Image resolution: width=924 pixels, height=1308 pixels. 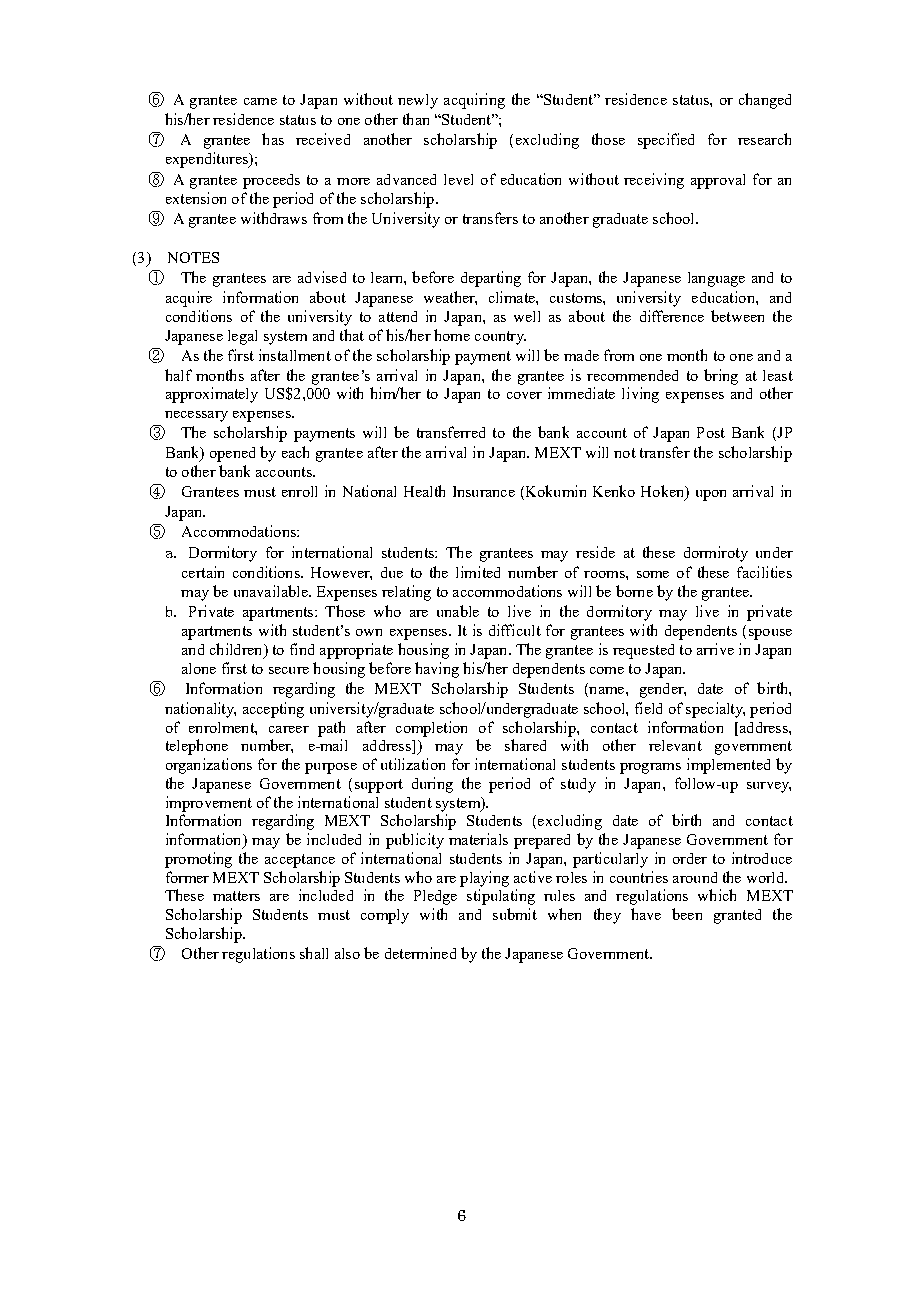 I want to click on country, so click(x=500, y=338).
